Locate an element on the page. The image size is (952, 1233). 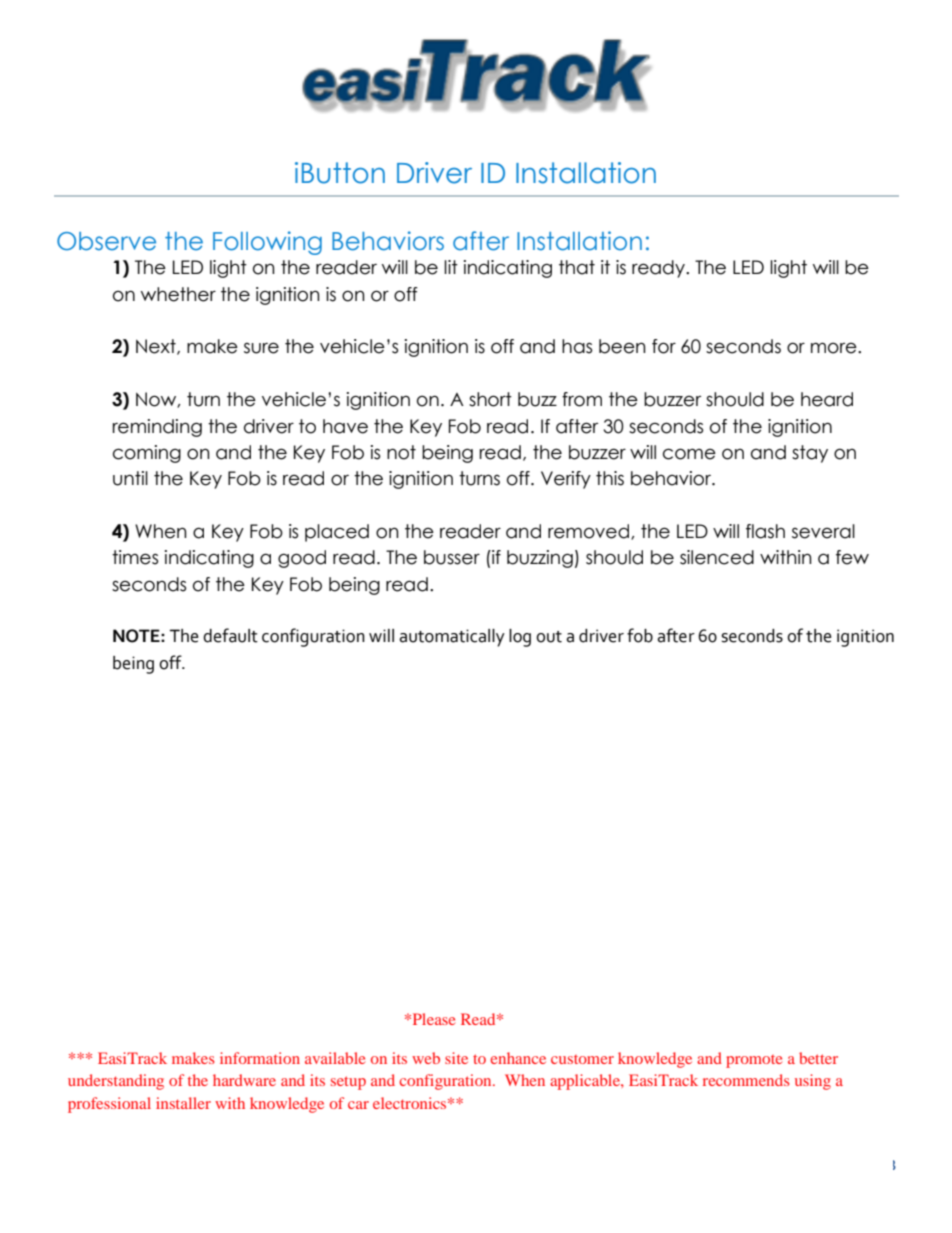
times is located at coordinates (135, 557).
